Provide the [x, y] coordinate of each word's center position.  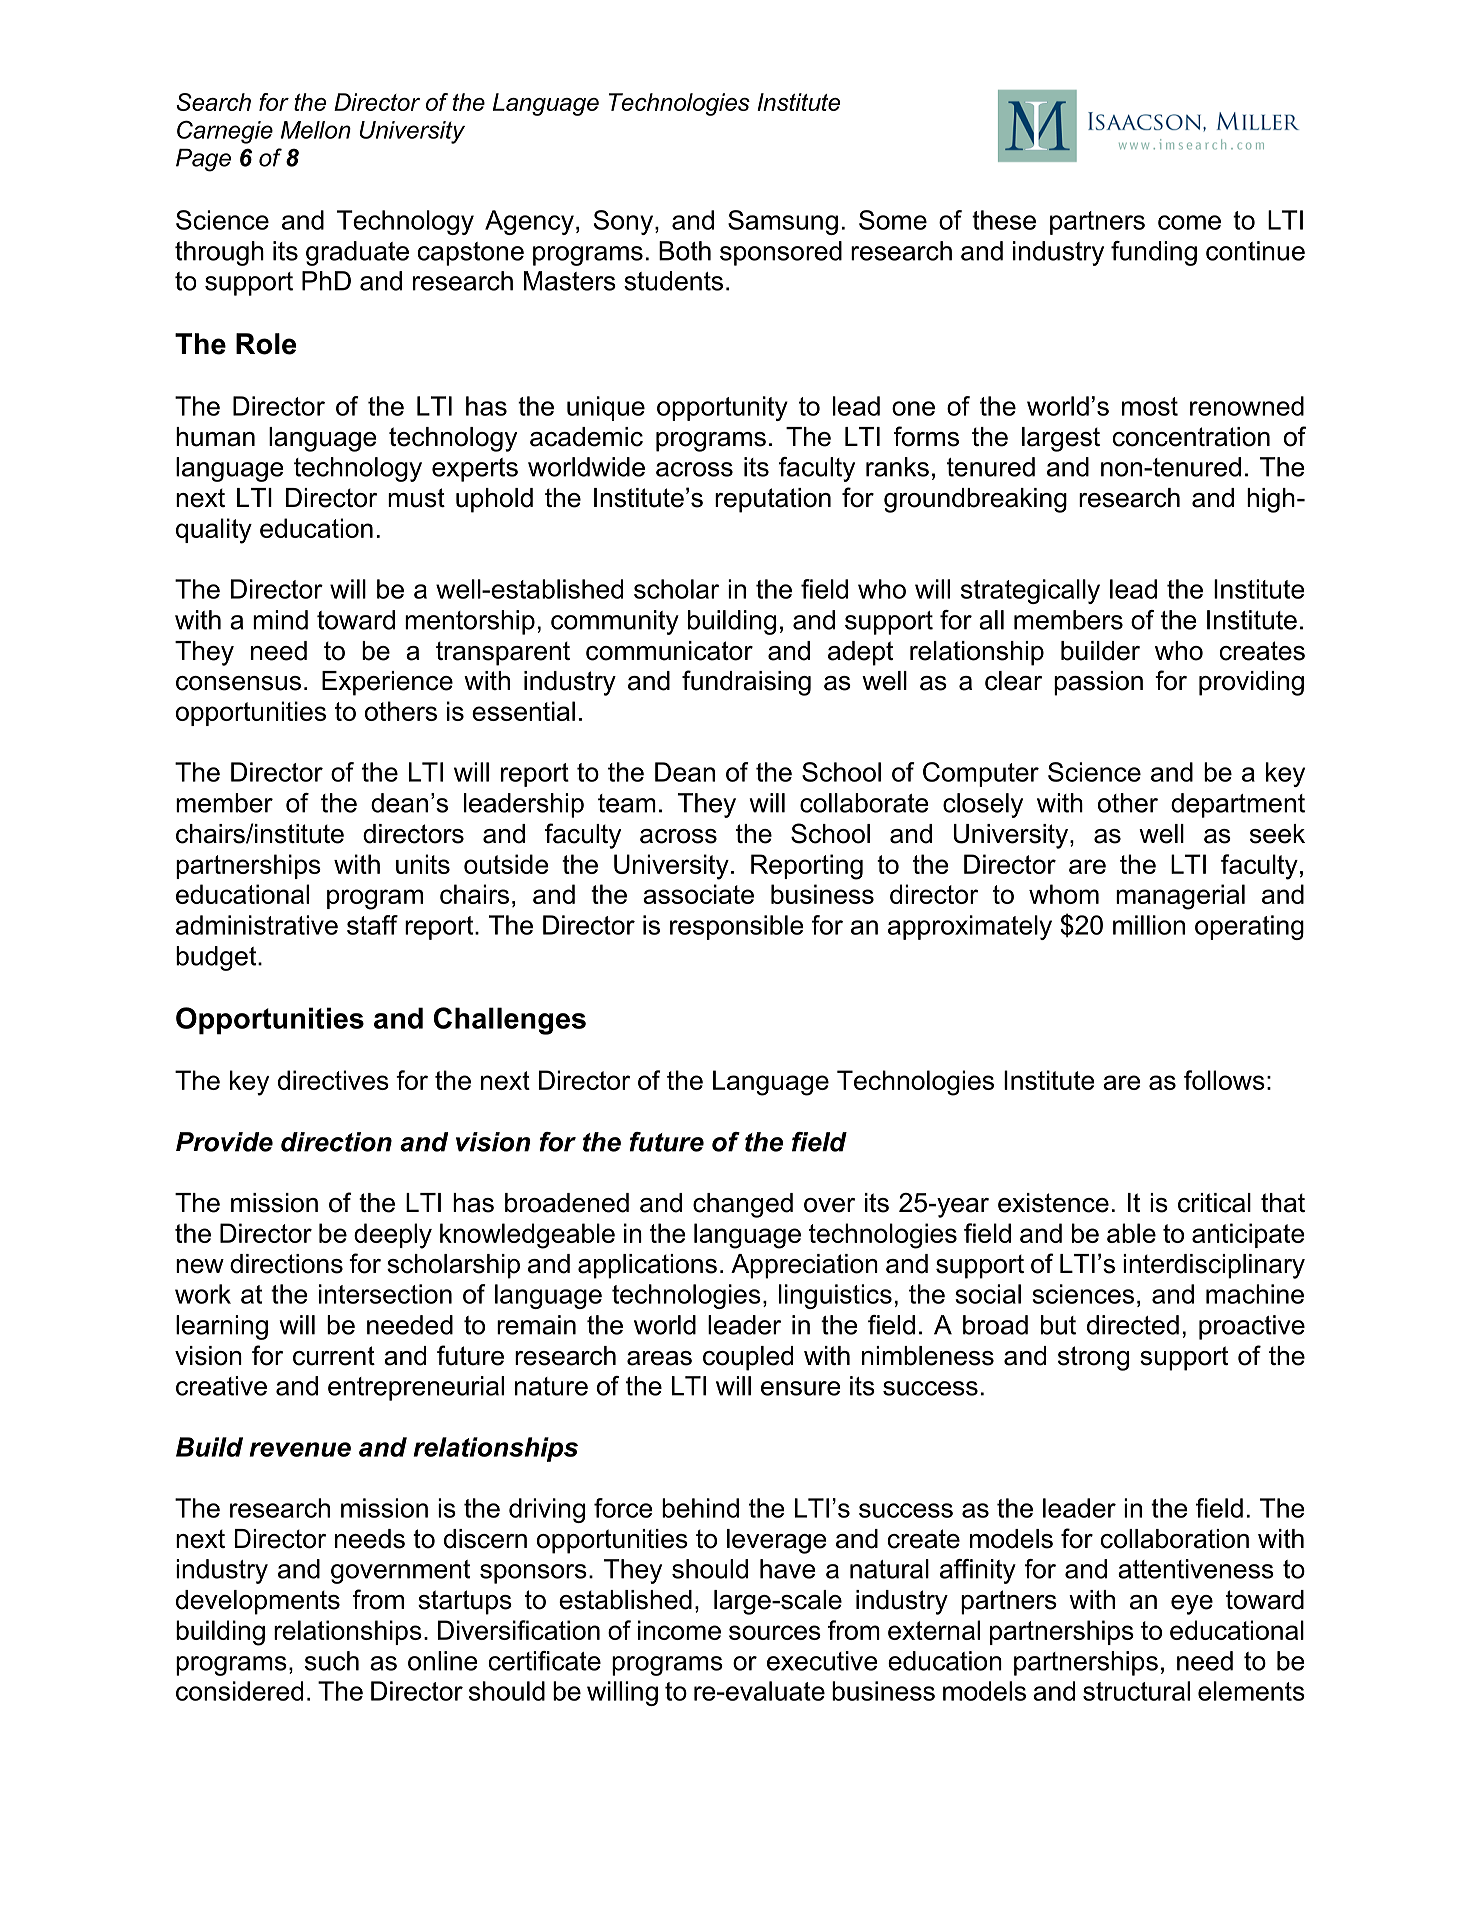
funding [1154, 253]
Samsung [783, 222]
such [332, 1661]
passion [1098, 683]
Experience [387, 683]
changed [743, 1205]
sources [775, 1632]
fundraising [746, 683]
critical [1214, 1203]
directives [333, 1080]
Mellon [316, 130]
